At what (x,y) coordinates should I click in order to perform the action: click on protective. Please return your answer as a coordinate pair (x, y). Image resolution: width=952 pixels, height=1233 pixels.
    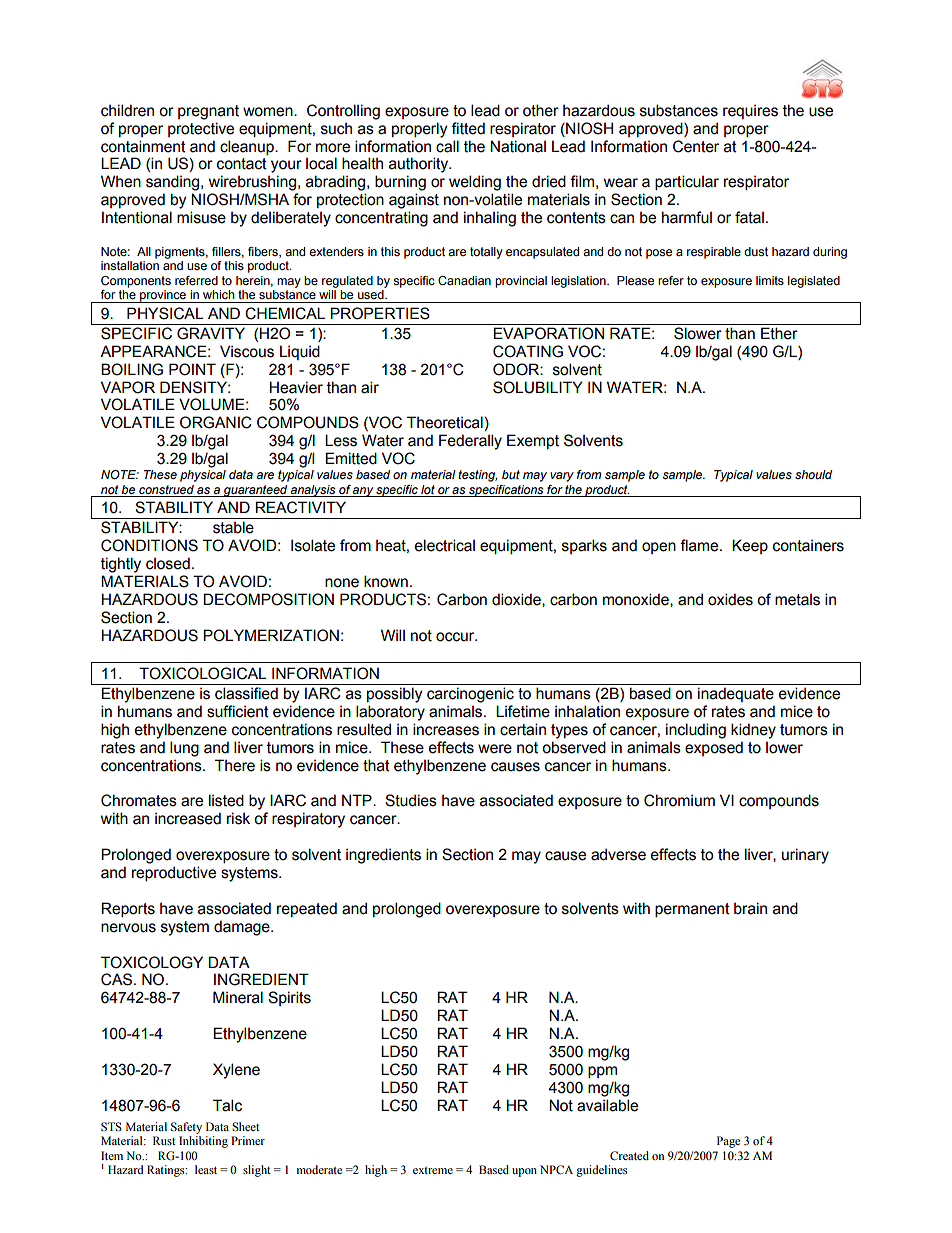
    Looking at the image, I should click on (201, 129).
